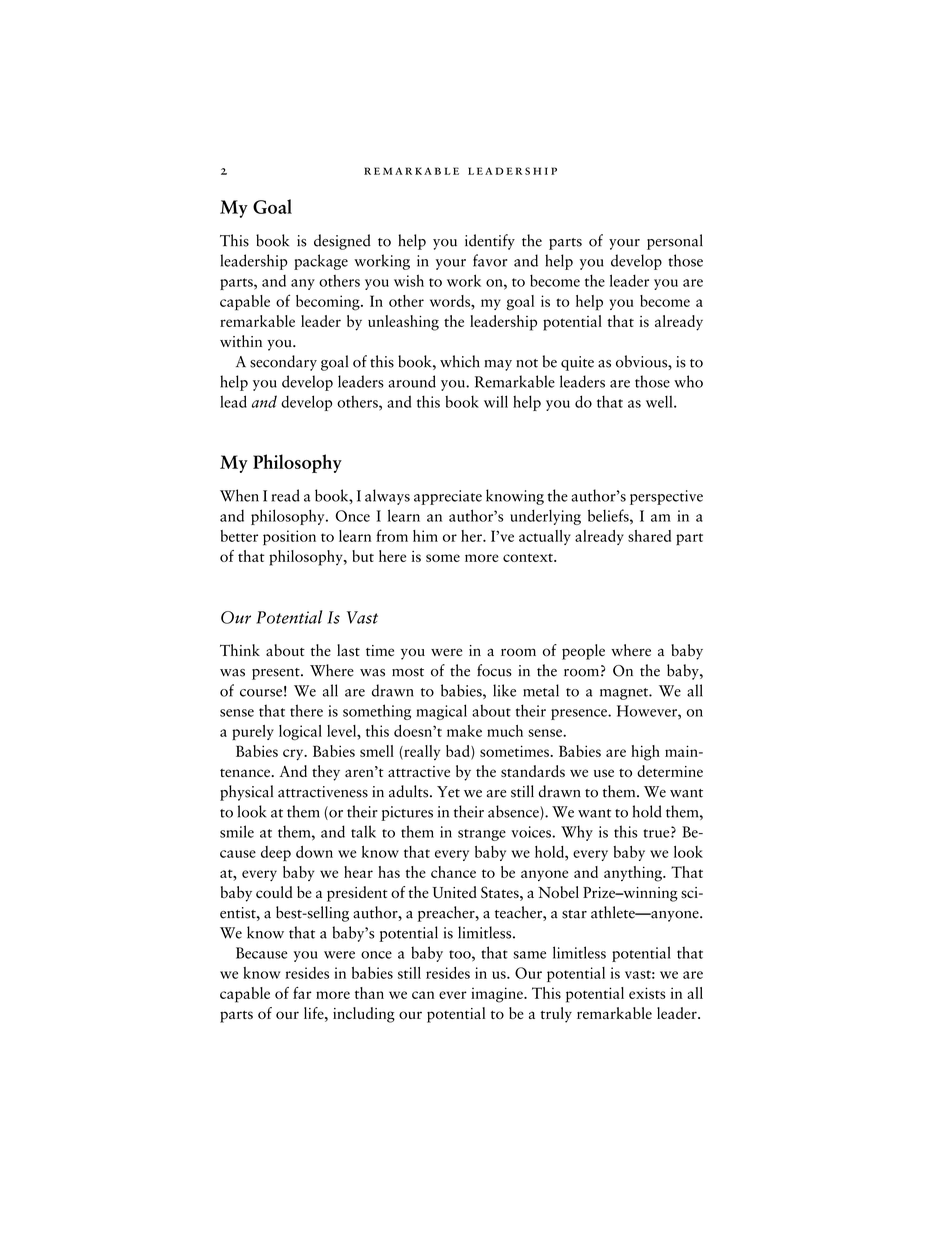 The width and height of the screenshot is (952, 1233). I want to click on high, so click(645, 753).
